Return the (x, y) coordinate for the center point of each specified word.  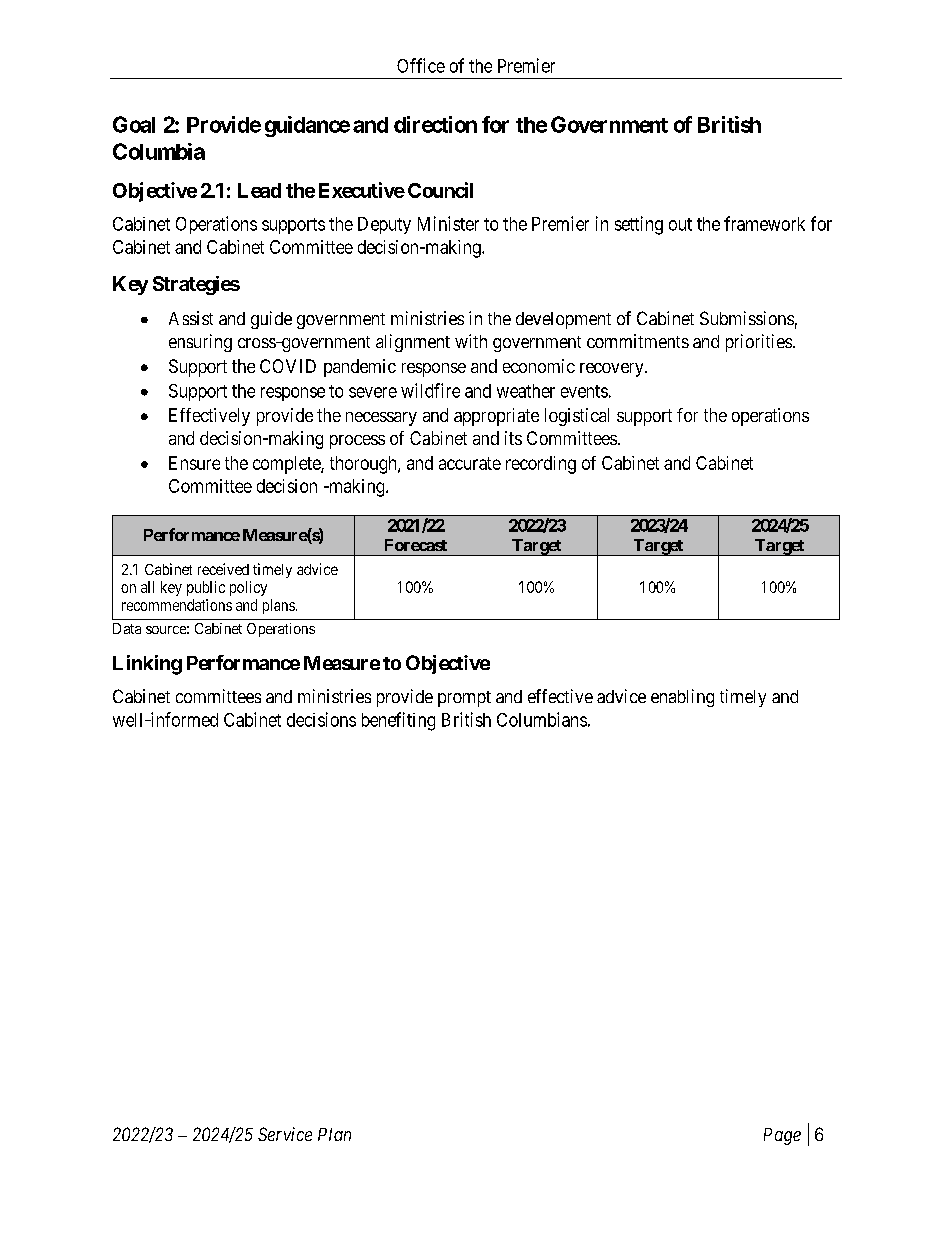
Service (285, 1134)
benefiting (398, 721)
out (680, 224)
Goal (134, 124)
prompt (464, 699)
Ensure (194, 463)
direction (435, 124)
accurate (470, 463)
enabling (682, 698)
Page (782, 1136)
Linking (147, 665)
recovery (613, 370)
